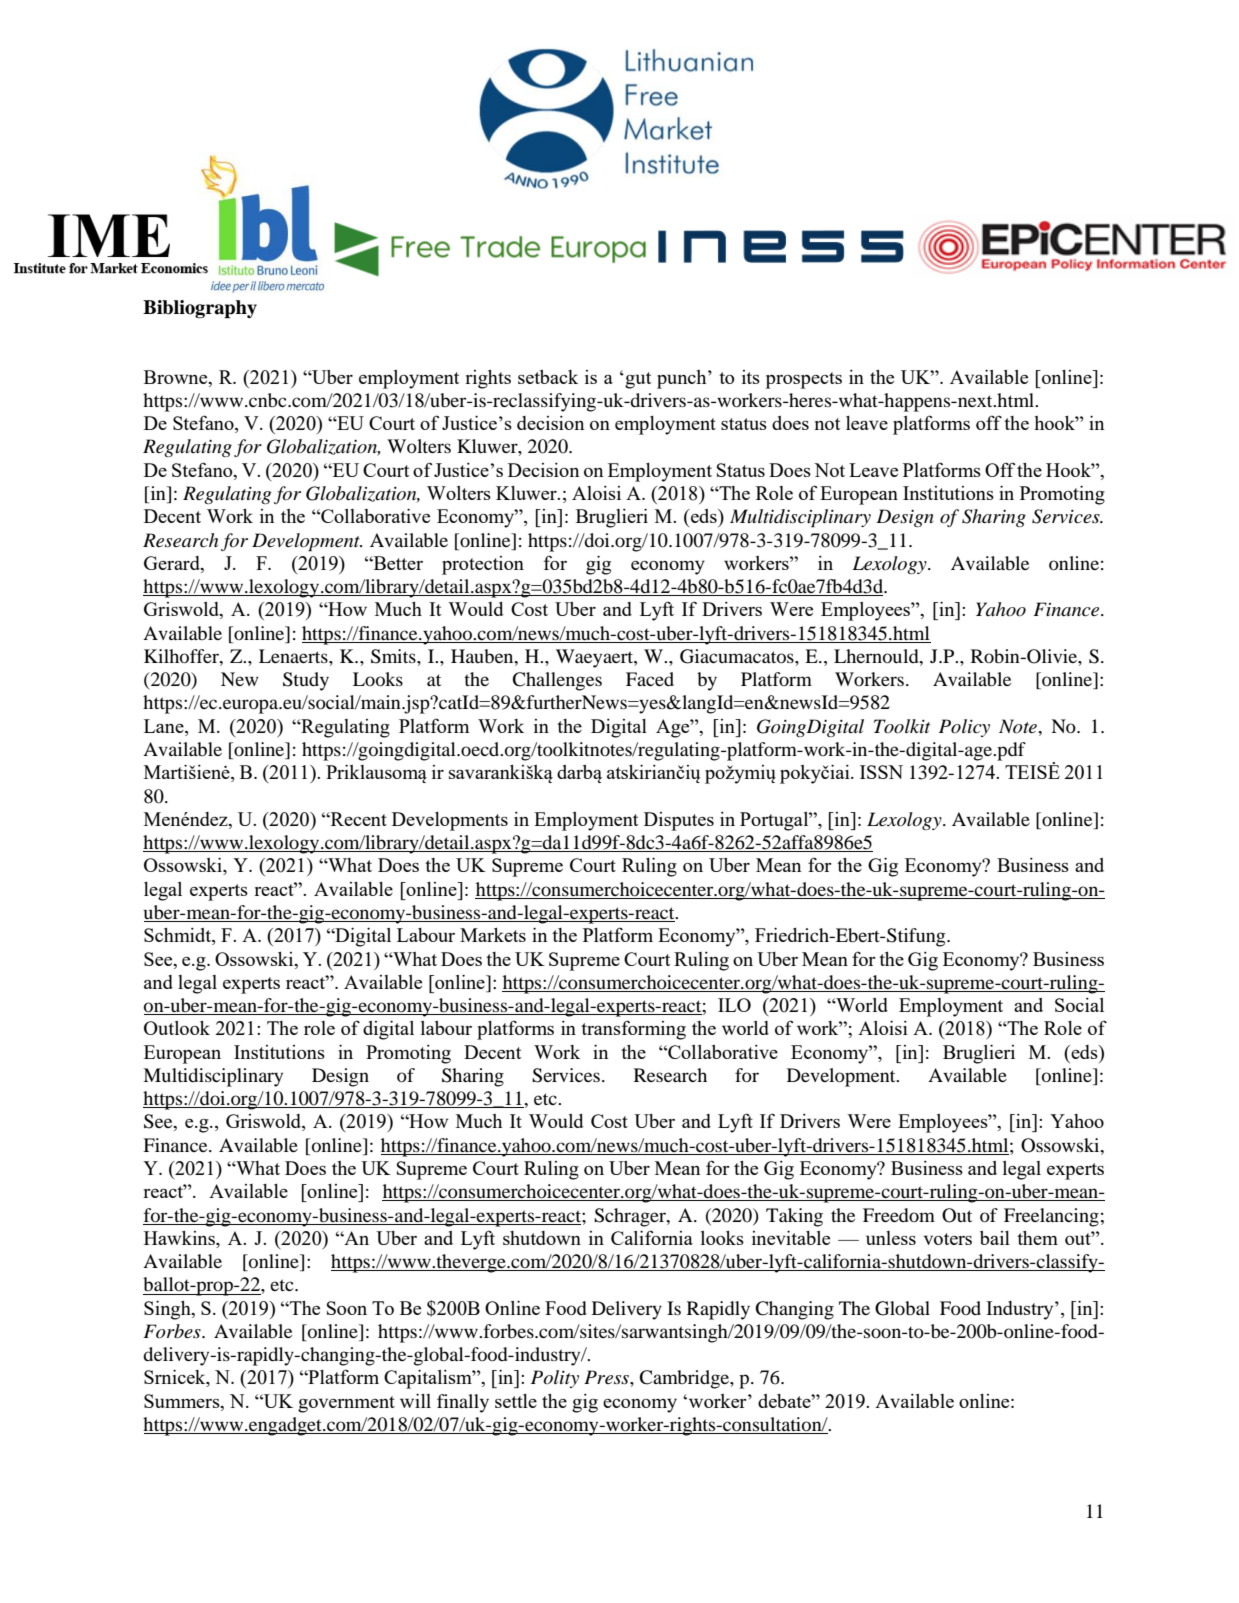 The image size is (1239, 1603). Describe the element at coordinates (200, 309) in the page. I see `Bibliography` at that location.
